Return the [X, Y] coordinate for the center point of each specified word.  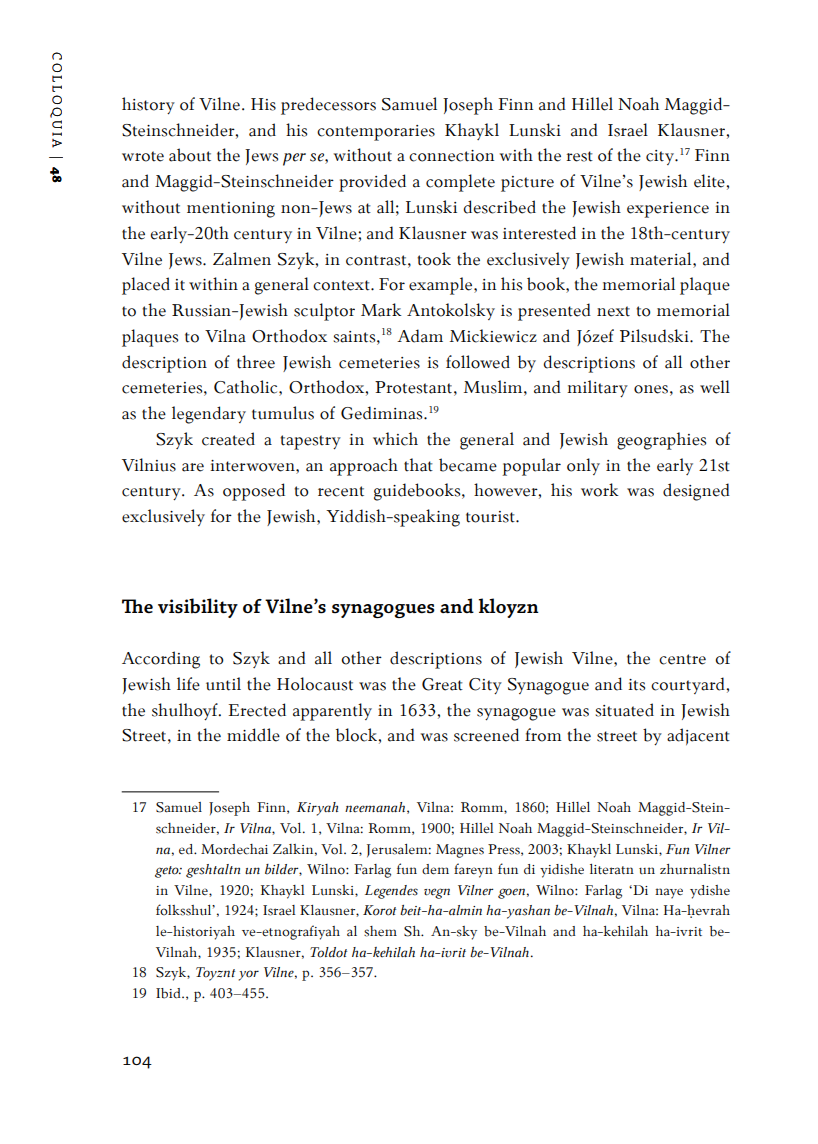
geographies [661, 441]
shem [380, 931]
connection [451, 156]
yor [249, 975]
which [395, 439]
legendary [209, 415]
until [223, 684]
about [190, 155]
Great [442, 684]
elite [710, 181]
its [636, 685]
